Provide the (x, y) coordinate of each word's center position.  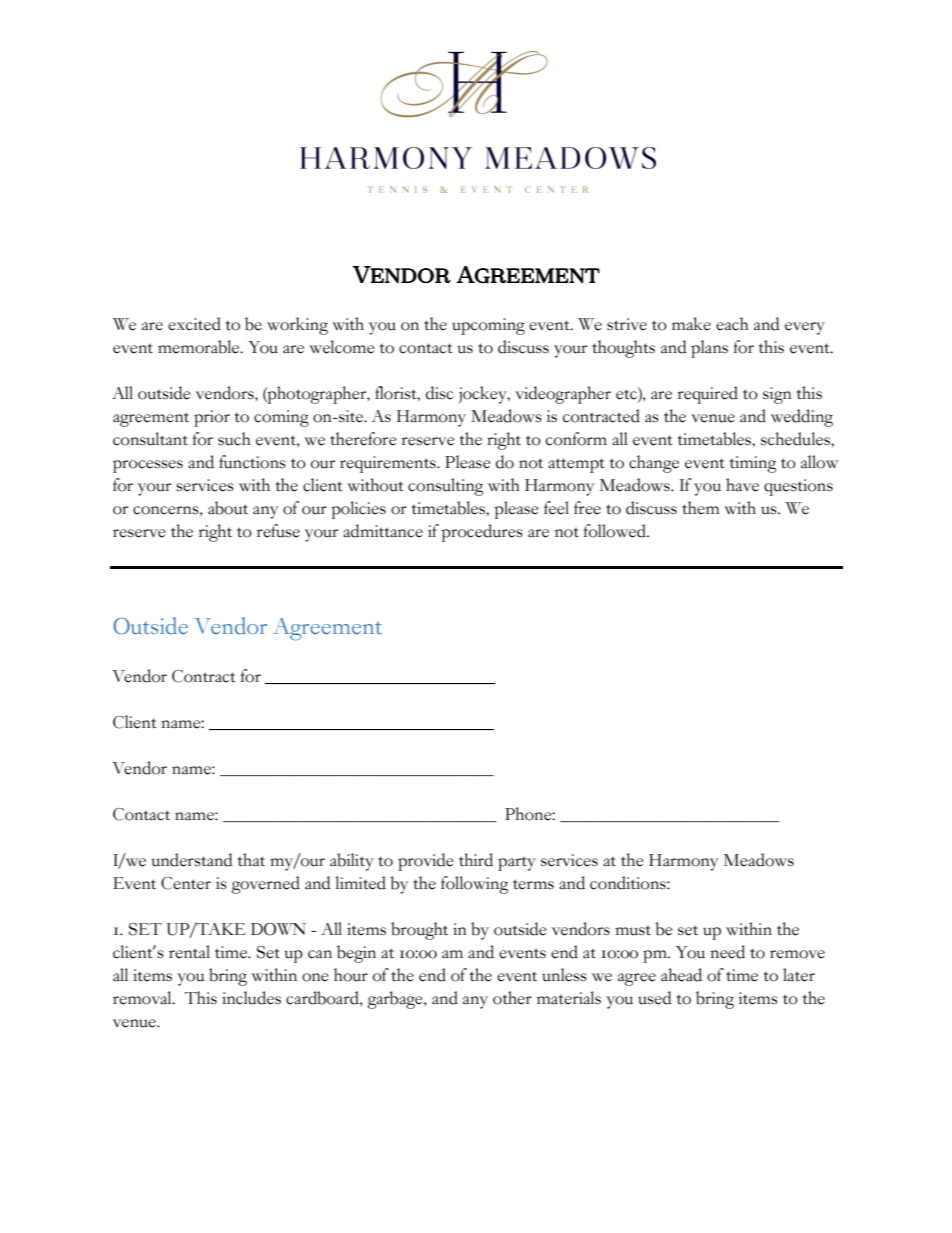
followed (616, 531)
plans (709, 349)
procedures (482, 533)
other (512, 998)
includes (251, 998)
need (727, 952)
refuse (278, 531)
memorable (200, 347)
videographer (563, 395)
